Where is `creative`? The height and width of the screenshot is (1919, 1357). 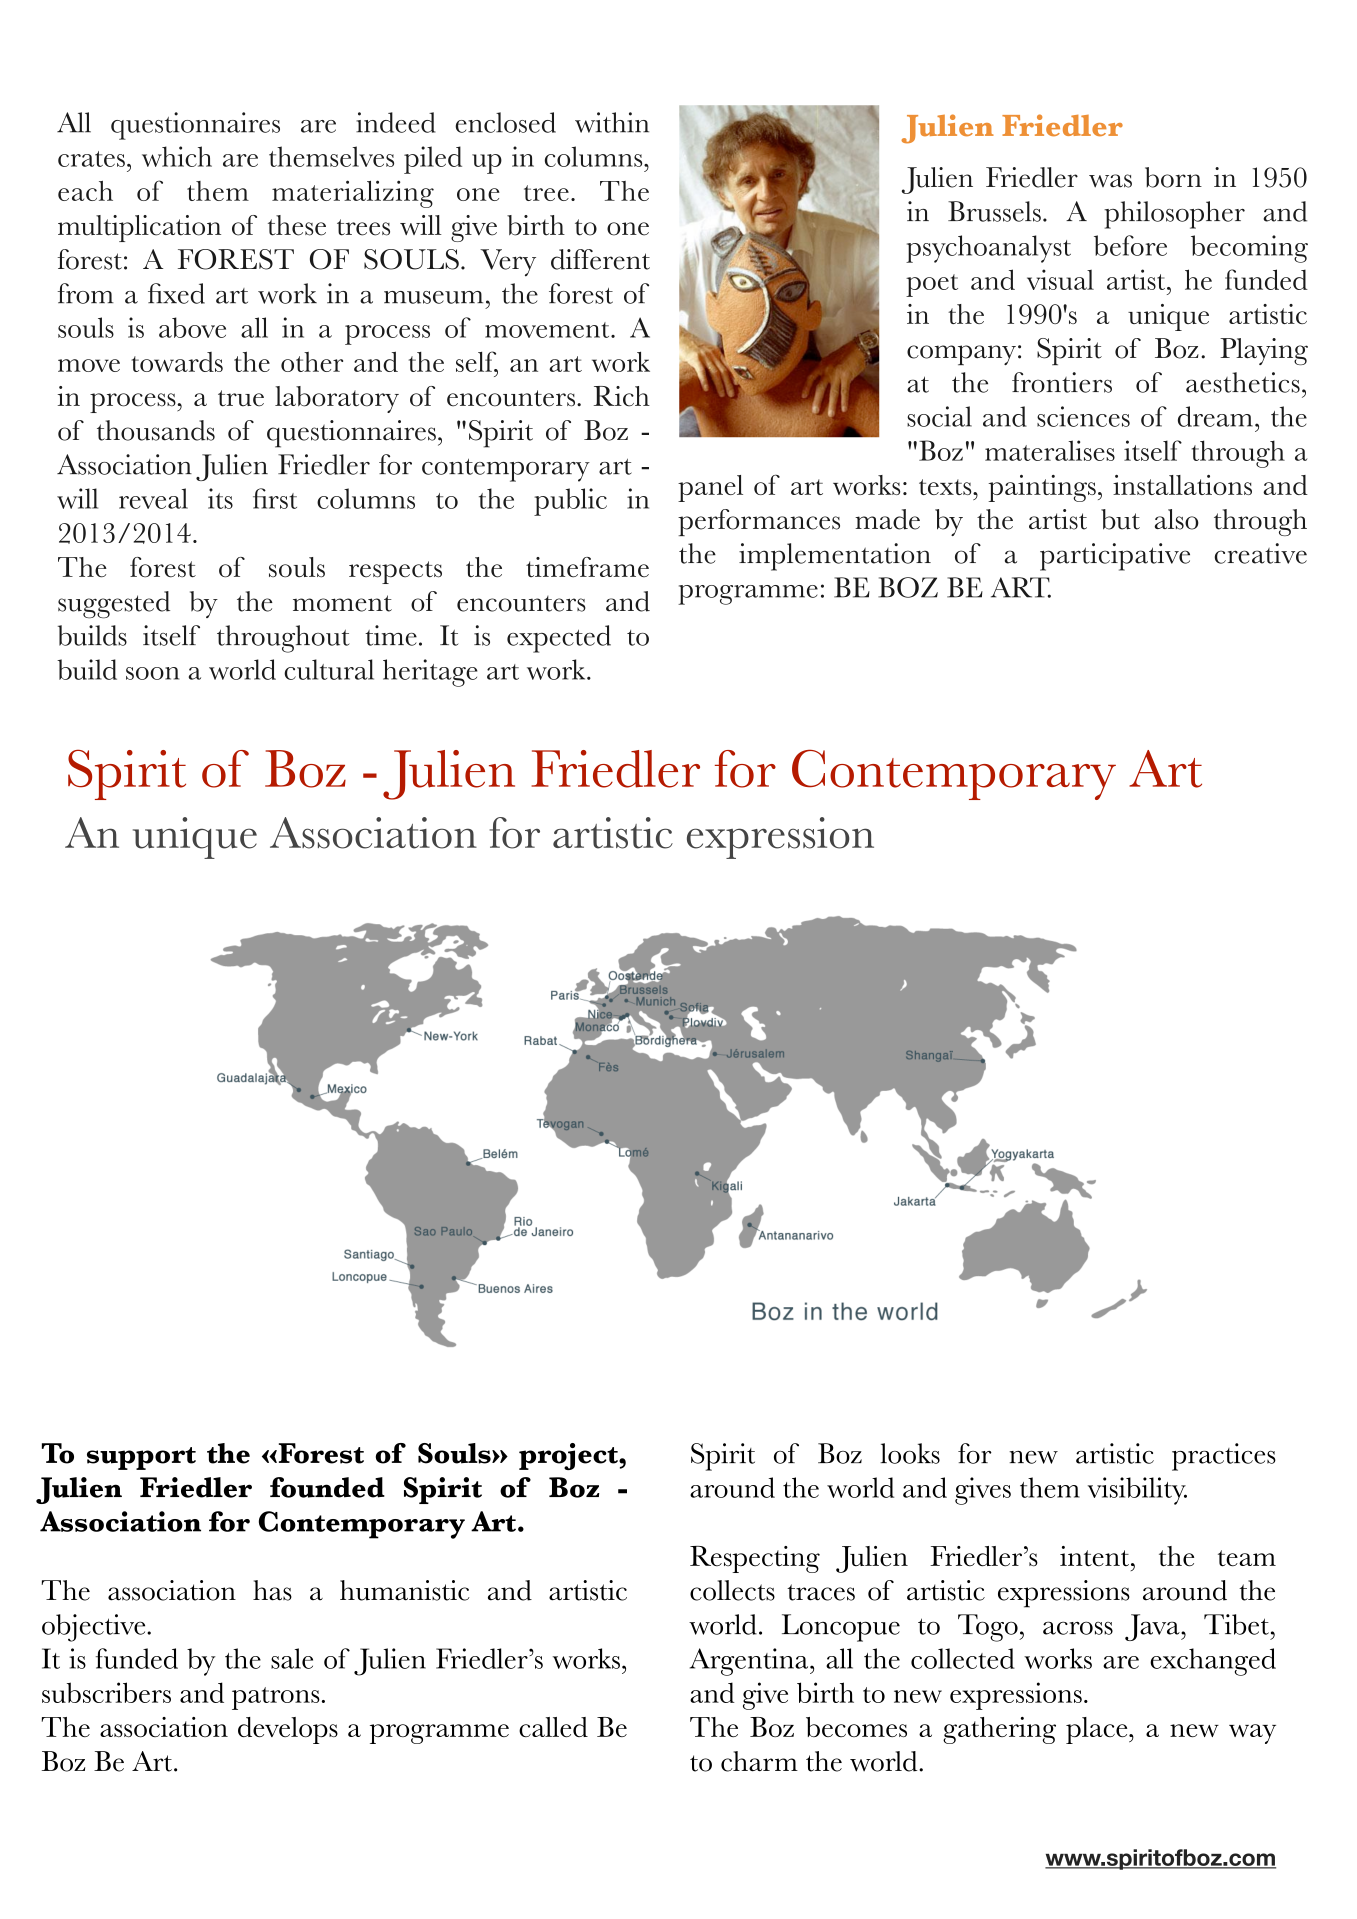 creative is located at coordinates (1261, 553).
